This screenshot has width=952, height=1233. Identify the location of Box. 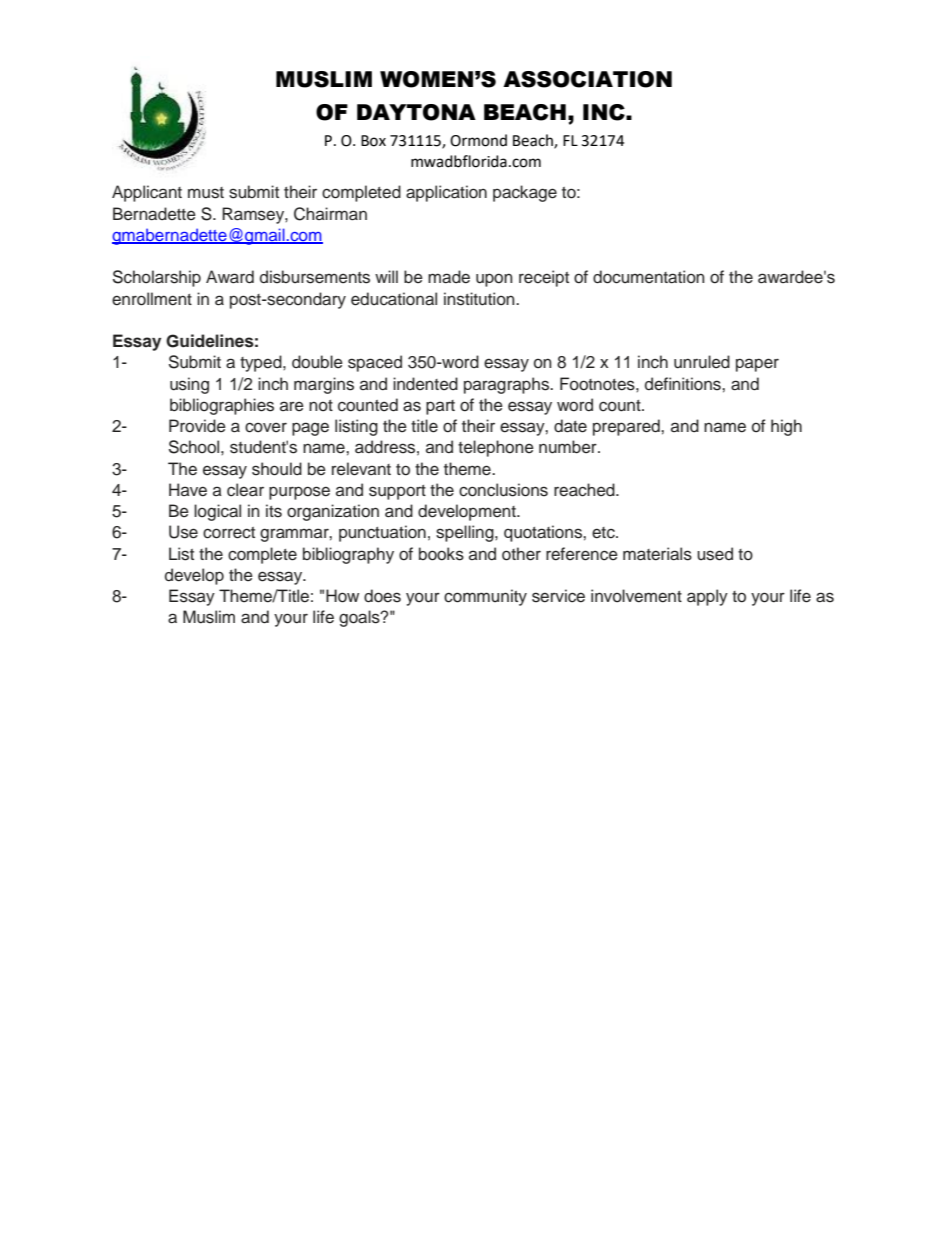
(373, 141).
